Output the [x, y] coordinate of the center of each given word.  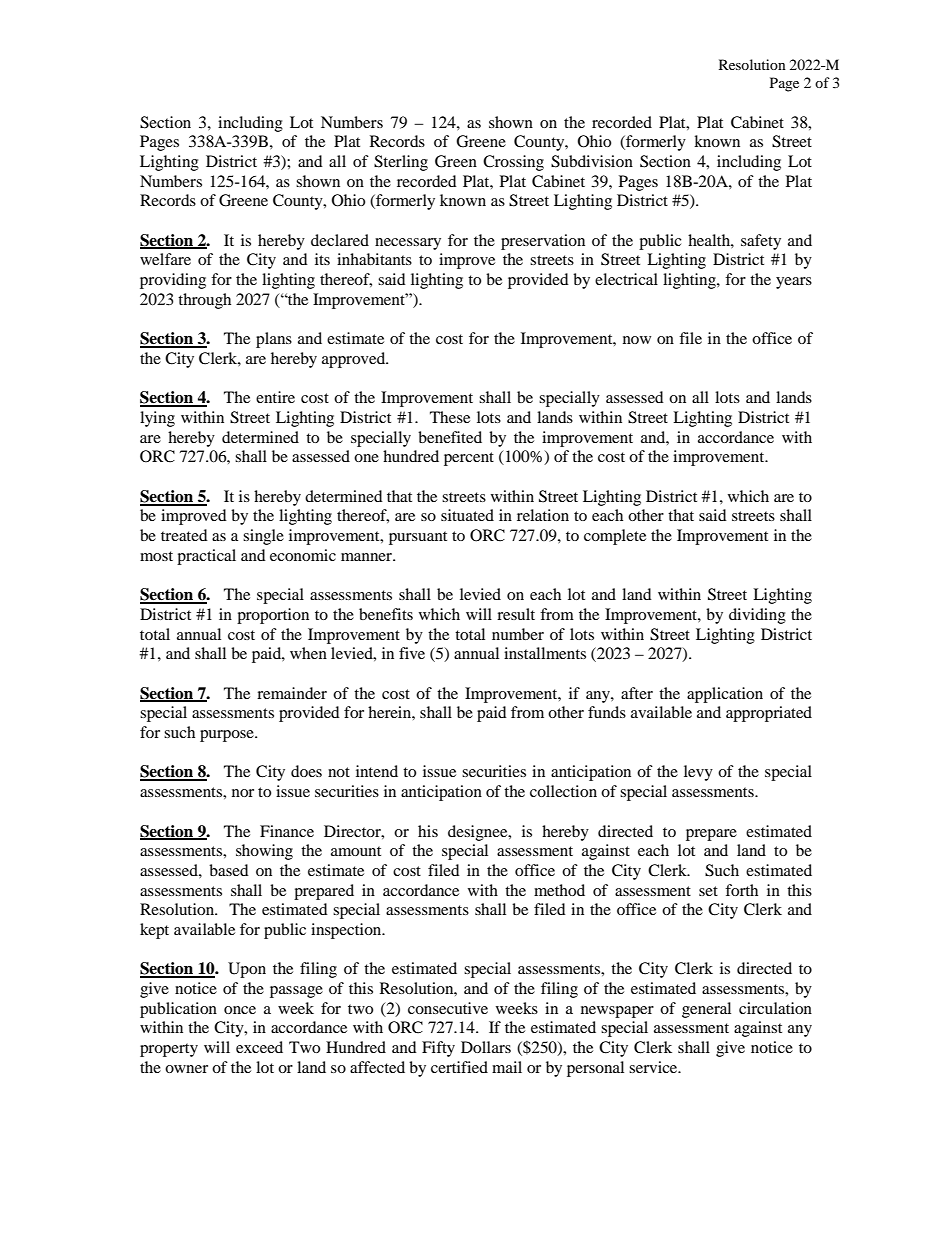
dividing [757, 616]
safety [761, 242]
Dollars [486, 1047]
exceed [259, 1047]
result [516, 614]
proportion [273, 616]
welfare [165, 259]
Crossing [513, 163]
